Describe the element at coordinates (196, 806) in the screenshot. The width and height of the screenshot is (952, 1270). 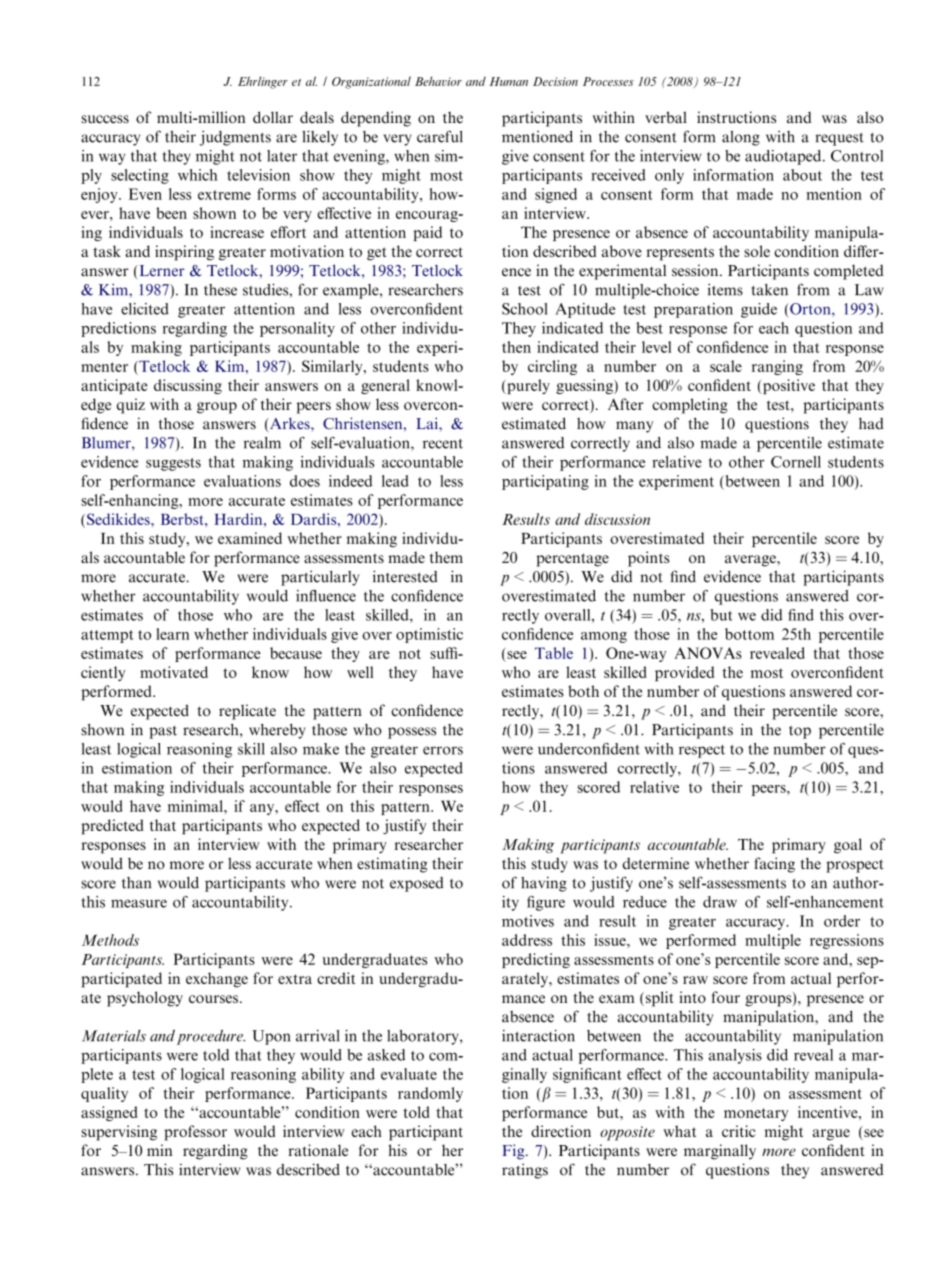
I see `minimal` at that location.
